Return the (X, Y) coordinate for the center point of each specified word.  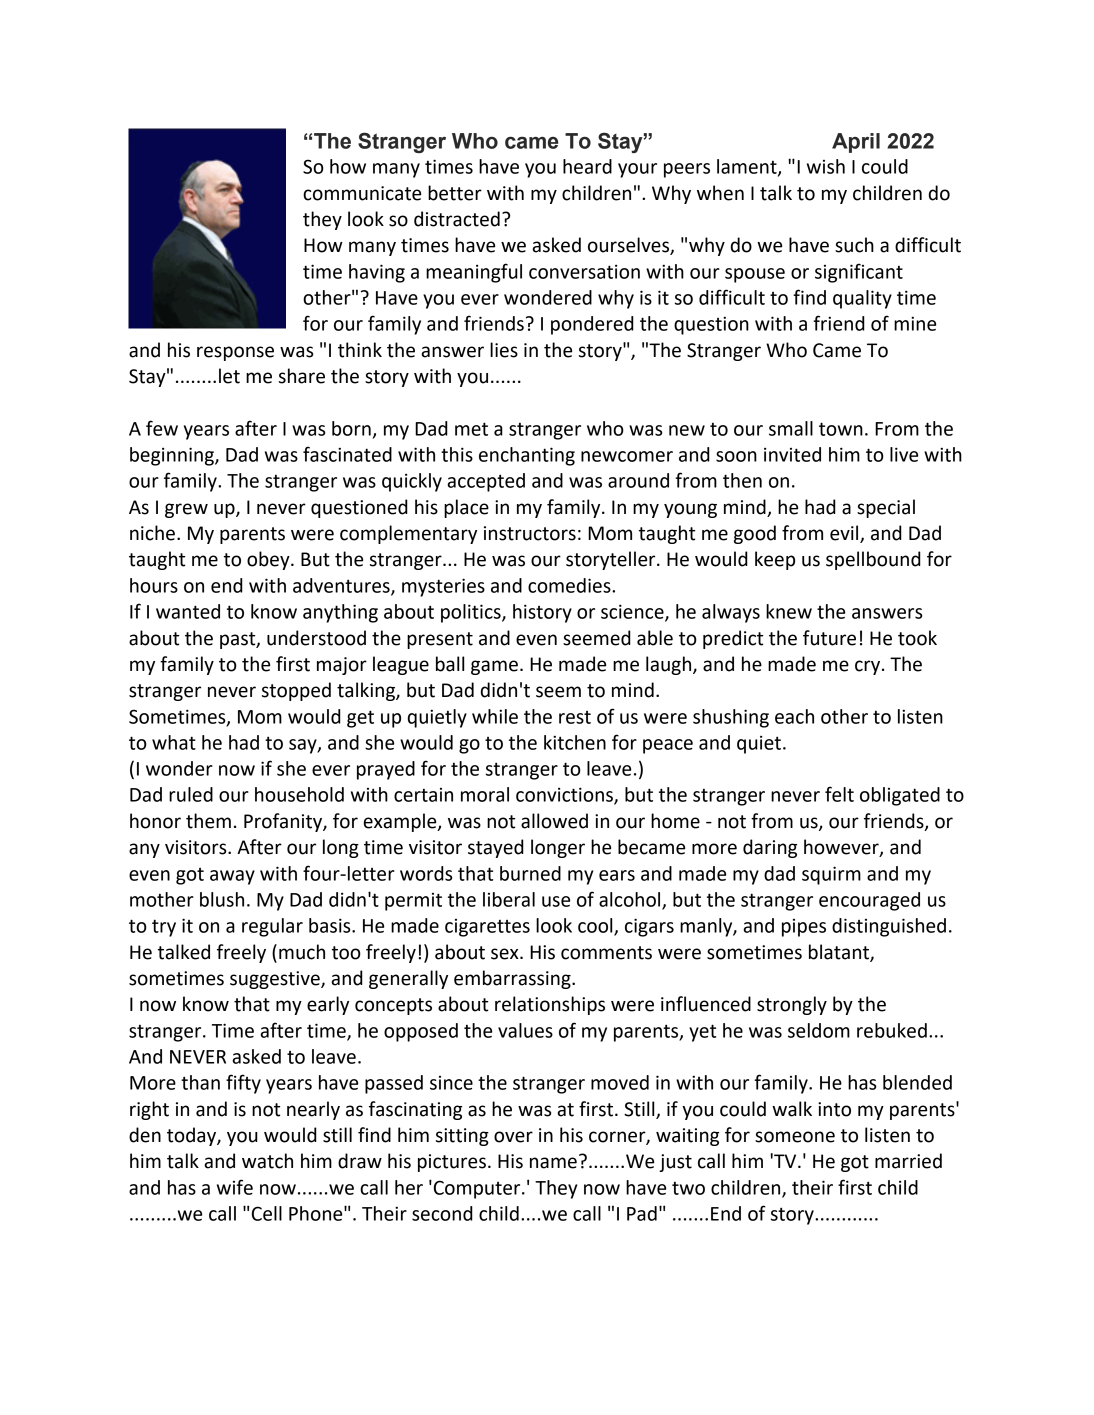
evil (845, 534)
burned (530, 873)
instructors (530, 533)
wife (235, 1187)
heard (587, 166)
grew (186, 510)
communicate (362, 193)
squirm (831, 875)
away (232, 877)
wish (826, 166)
